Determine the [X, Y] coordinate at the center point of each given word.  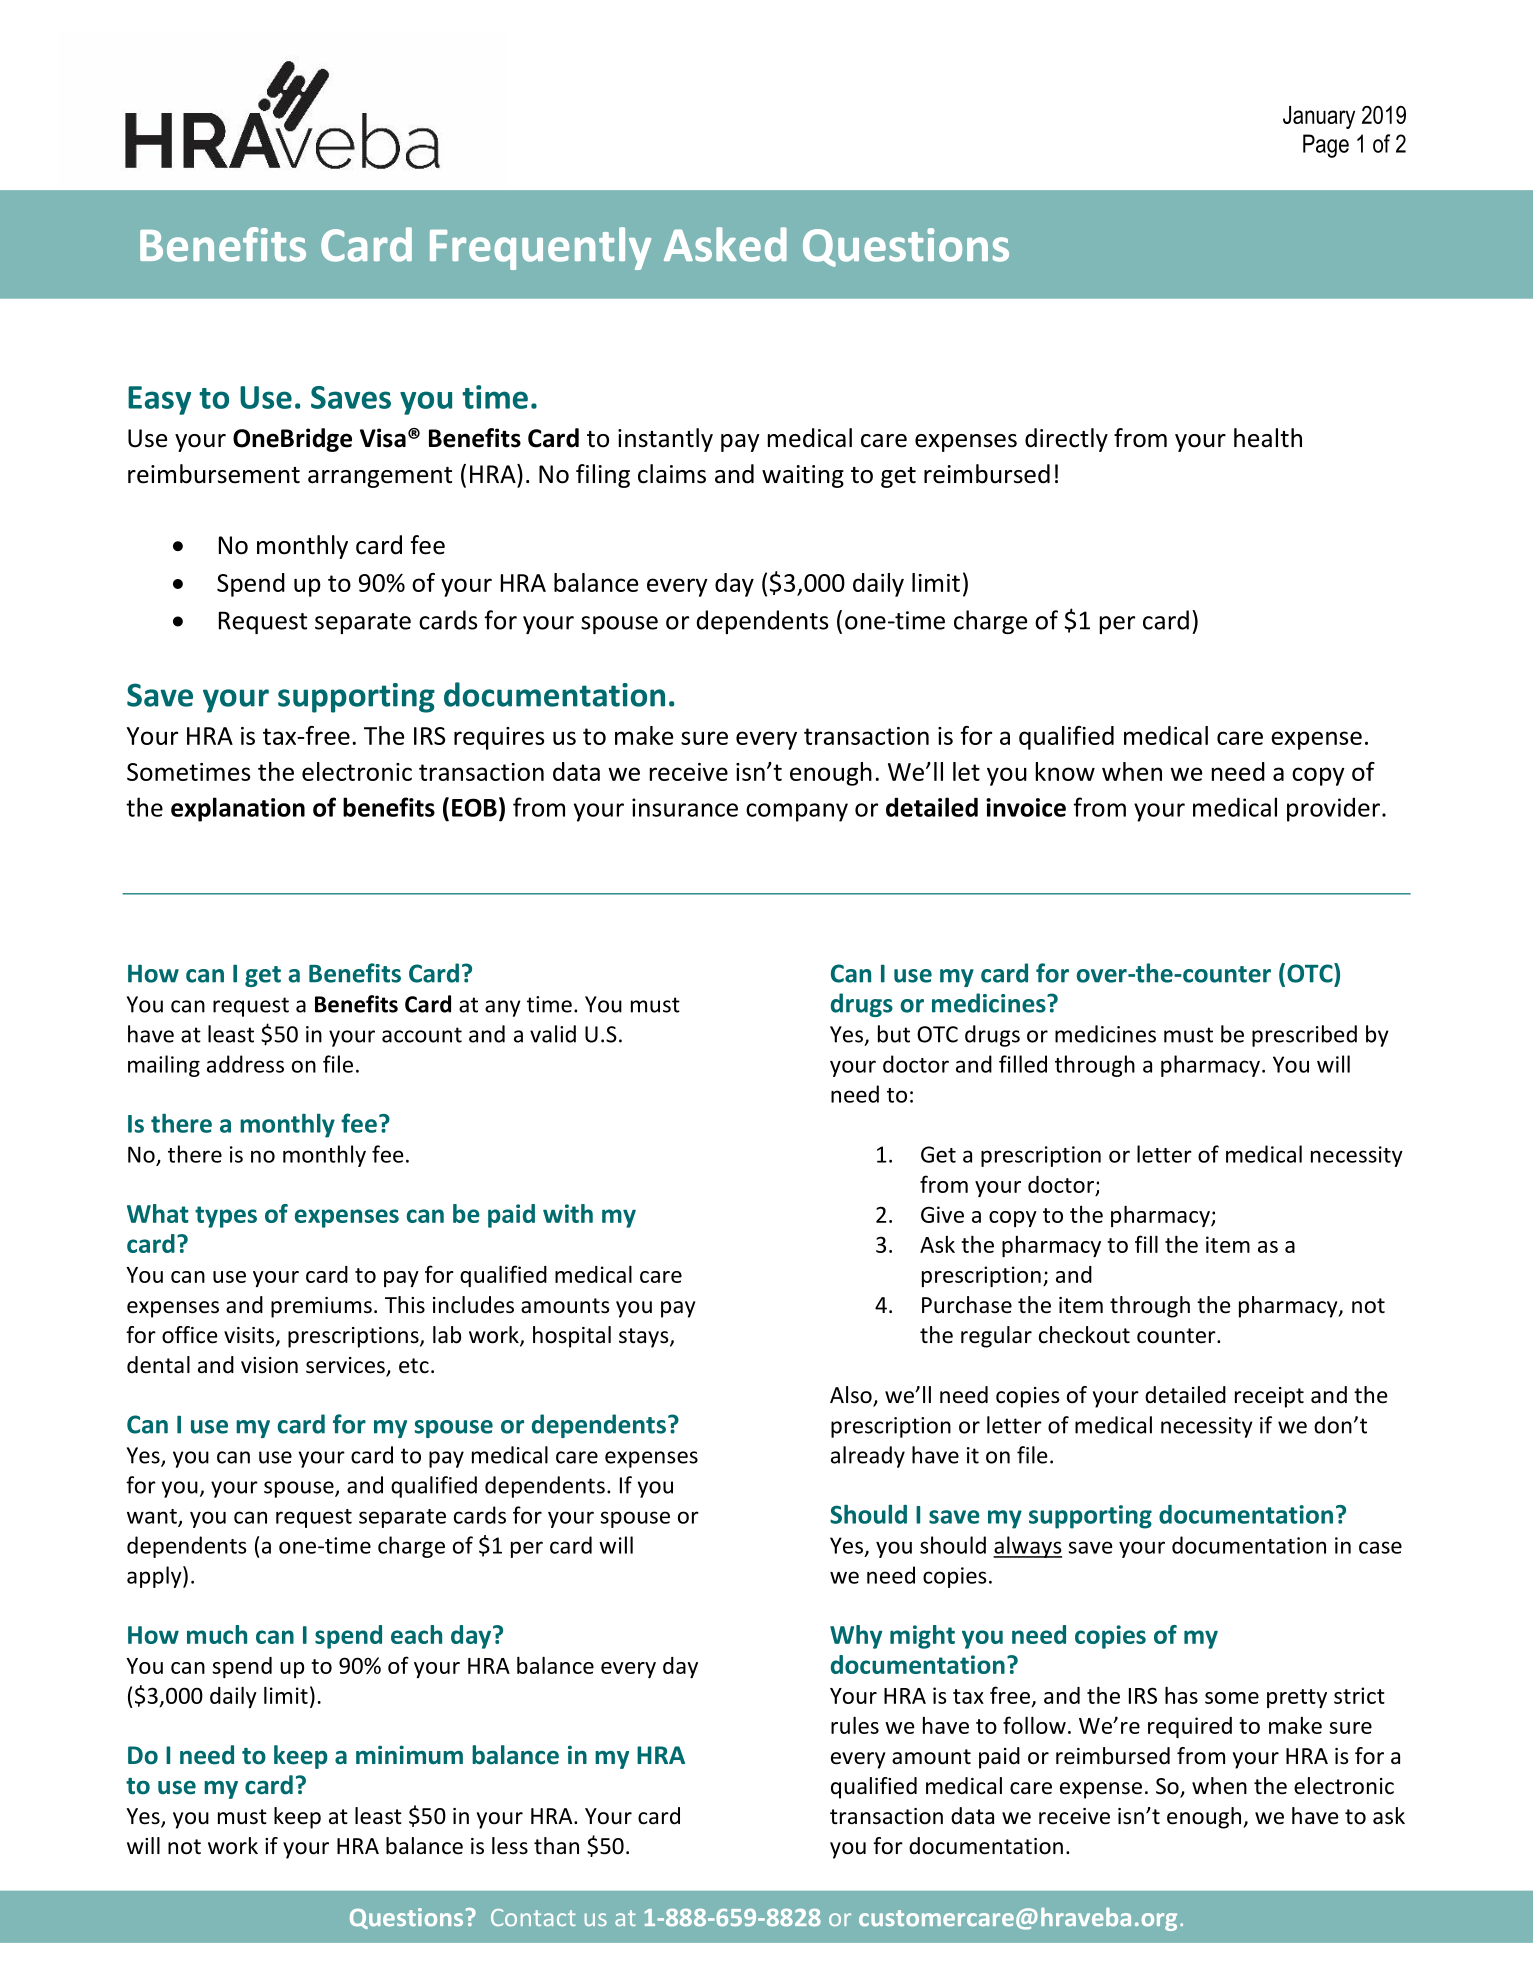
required [1190, 1727]
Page [1326, 146]
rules [855, 1725]
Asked [725, 244]
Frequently [540, 248]
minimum [409, 1755]
